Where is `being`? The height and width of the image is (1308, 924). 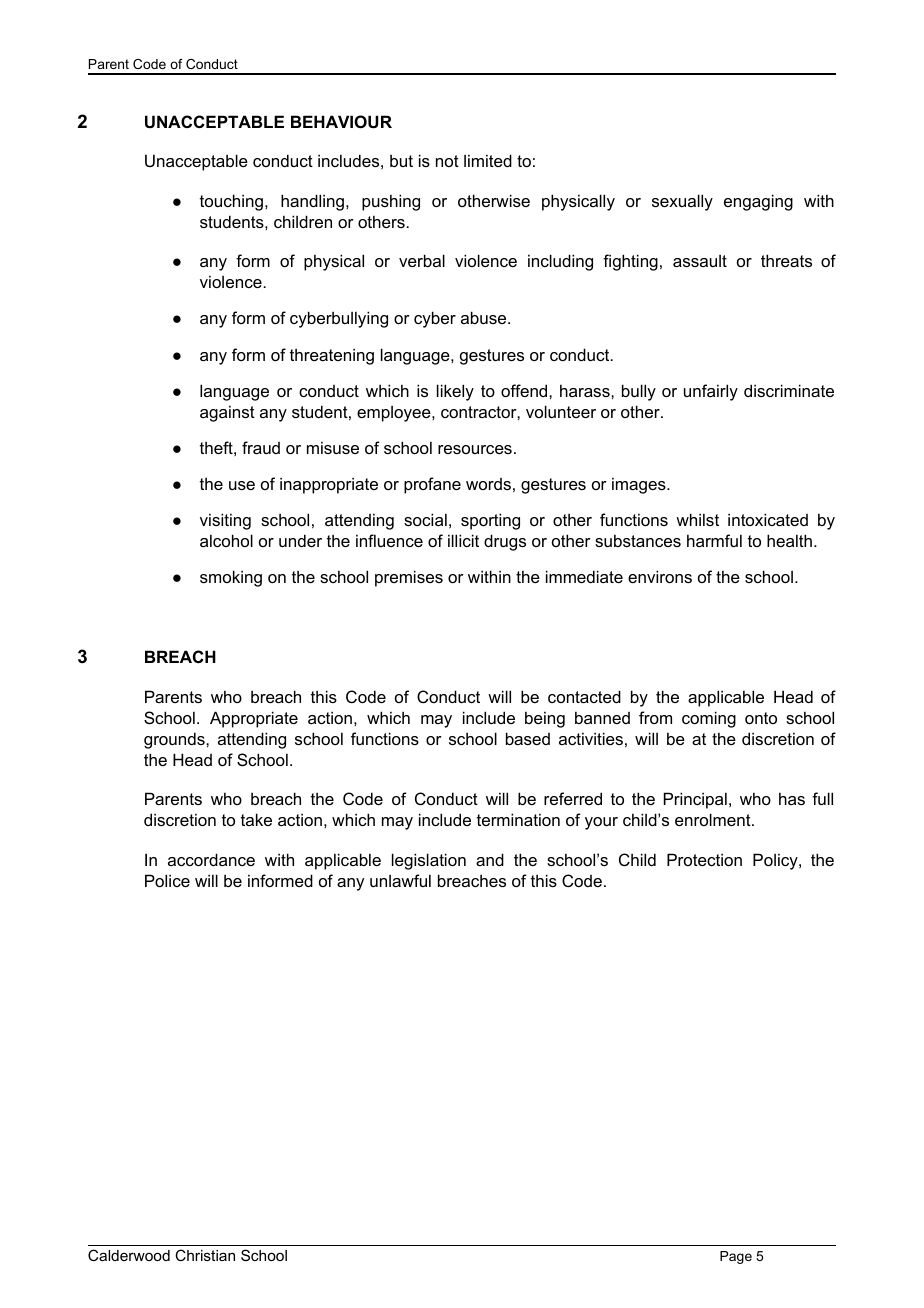
being is located at coordinates (545, 719).
